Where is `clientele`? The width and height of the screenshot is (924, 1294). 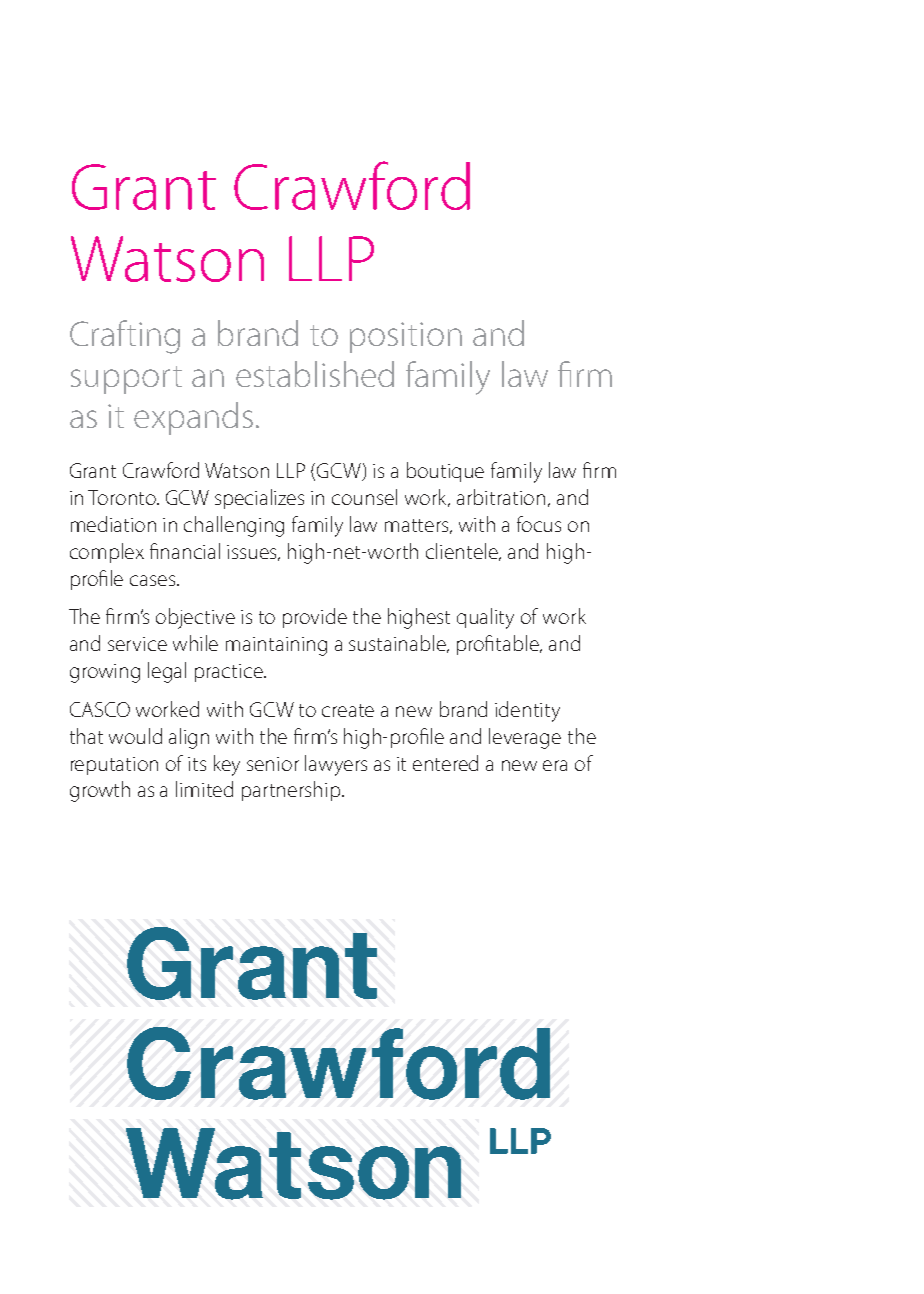
clientele is located at coordinates (463, 552).
